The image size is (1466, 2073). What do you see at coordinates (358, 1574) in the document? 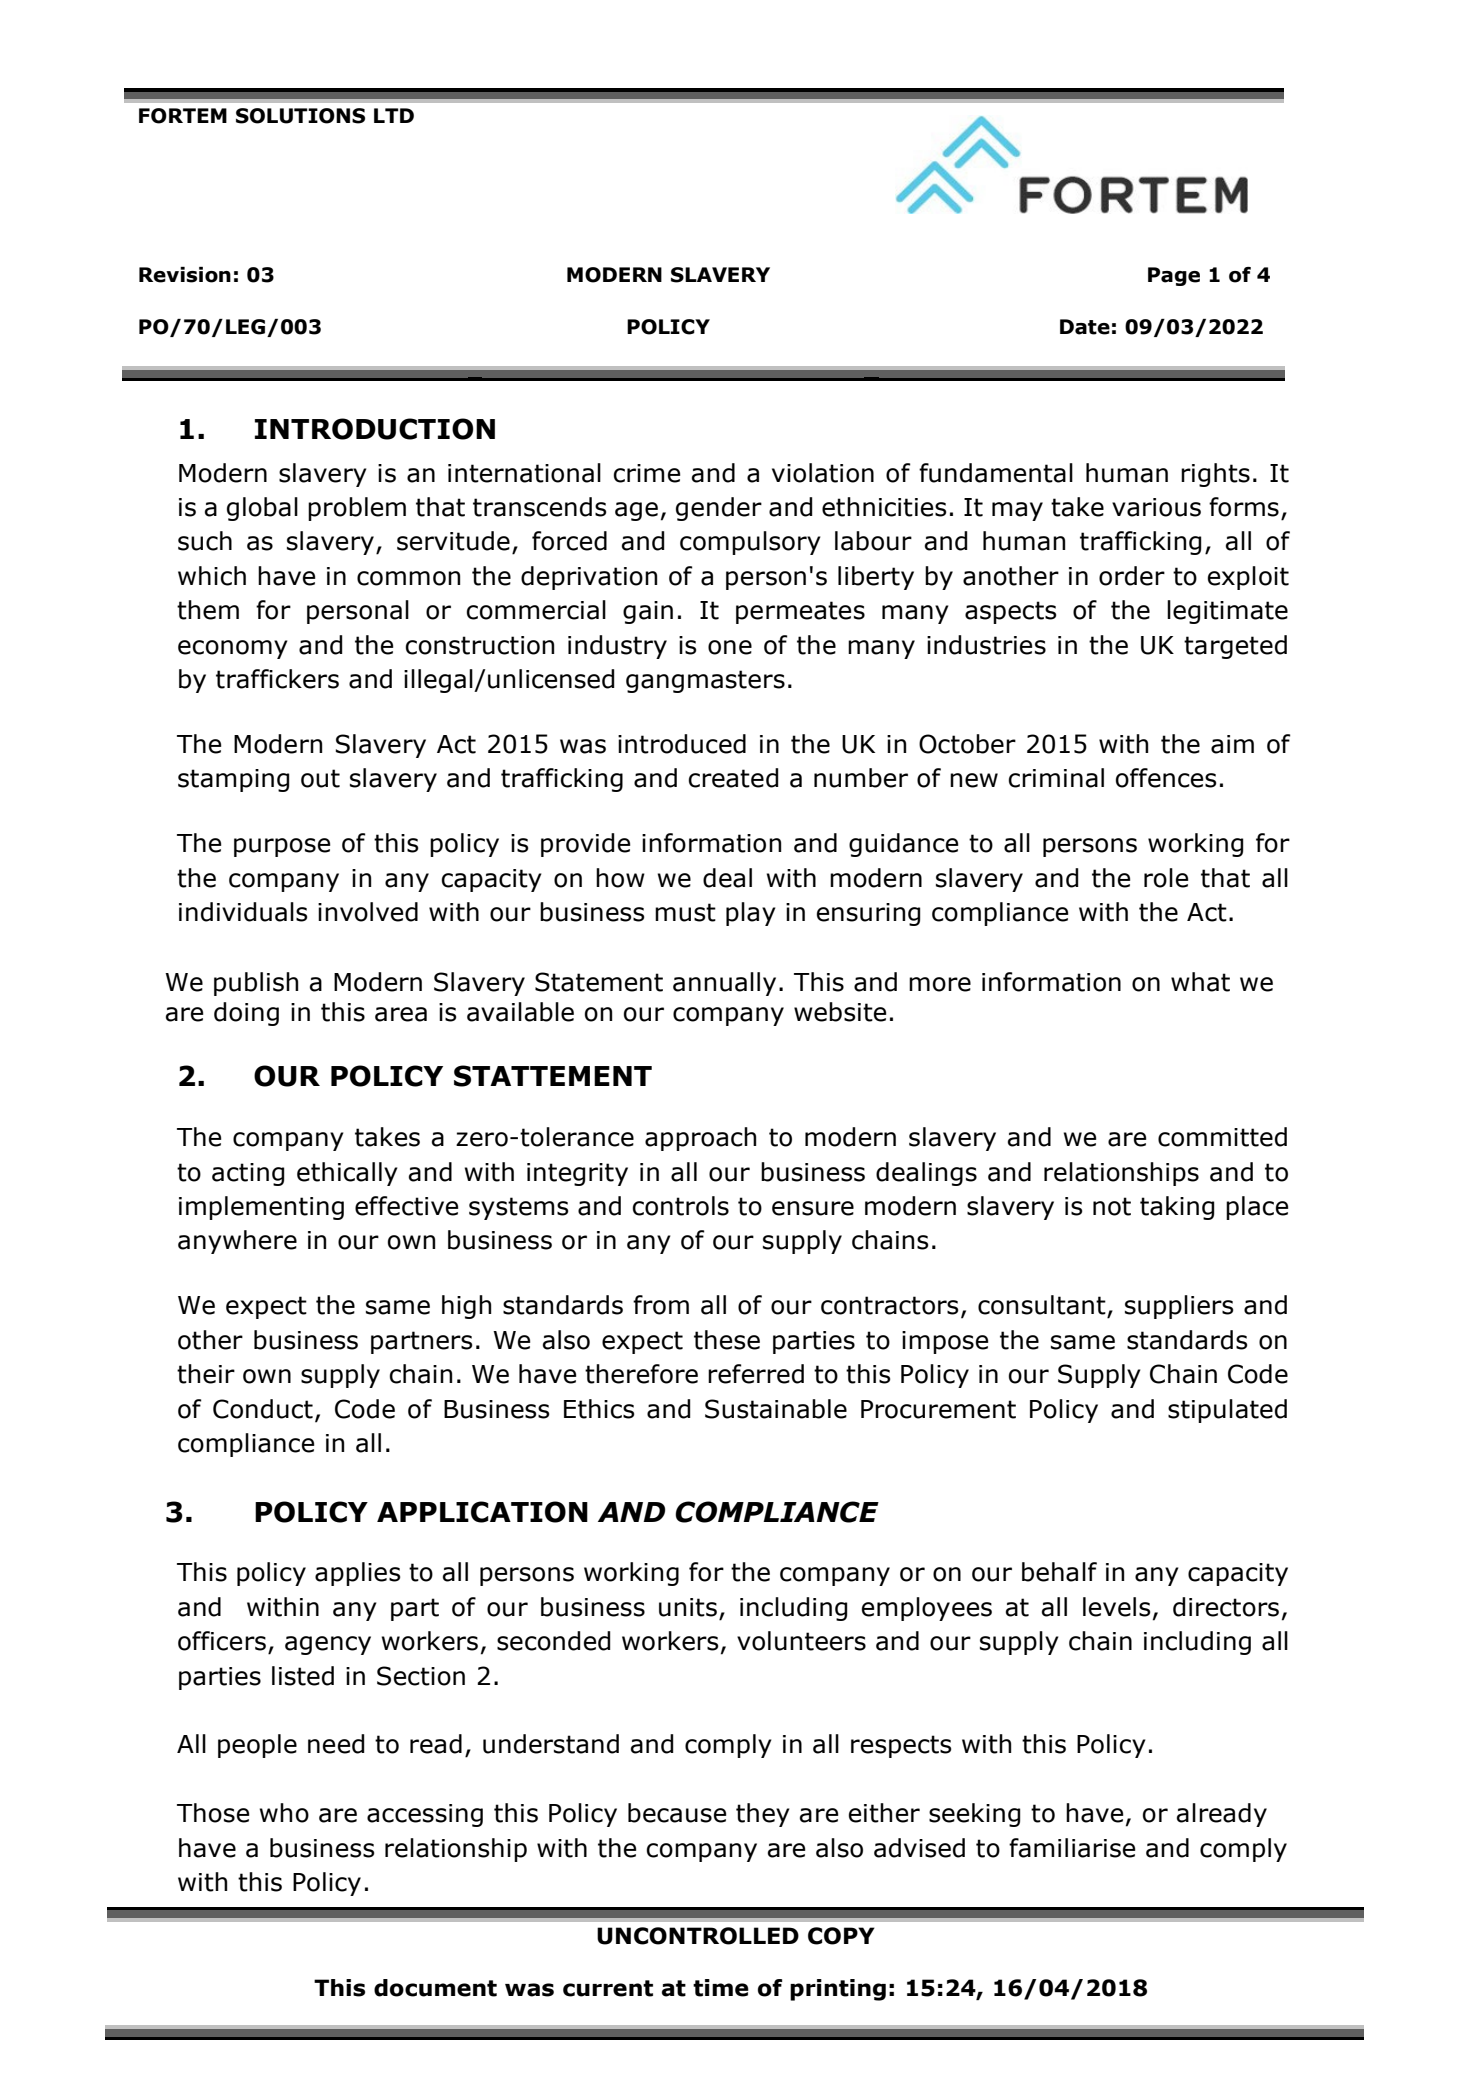
I see `applies` at bounding box center [358, 1574].
